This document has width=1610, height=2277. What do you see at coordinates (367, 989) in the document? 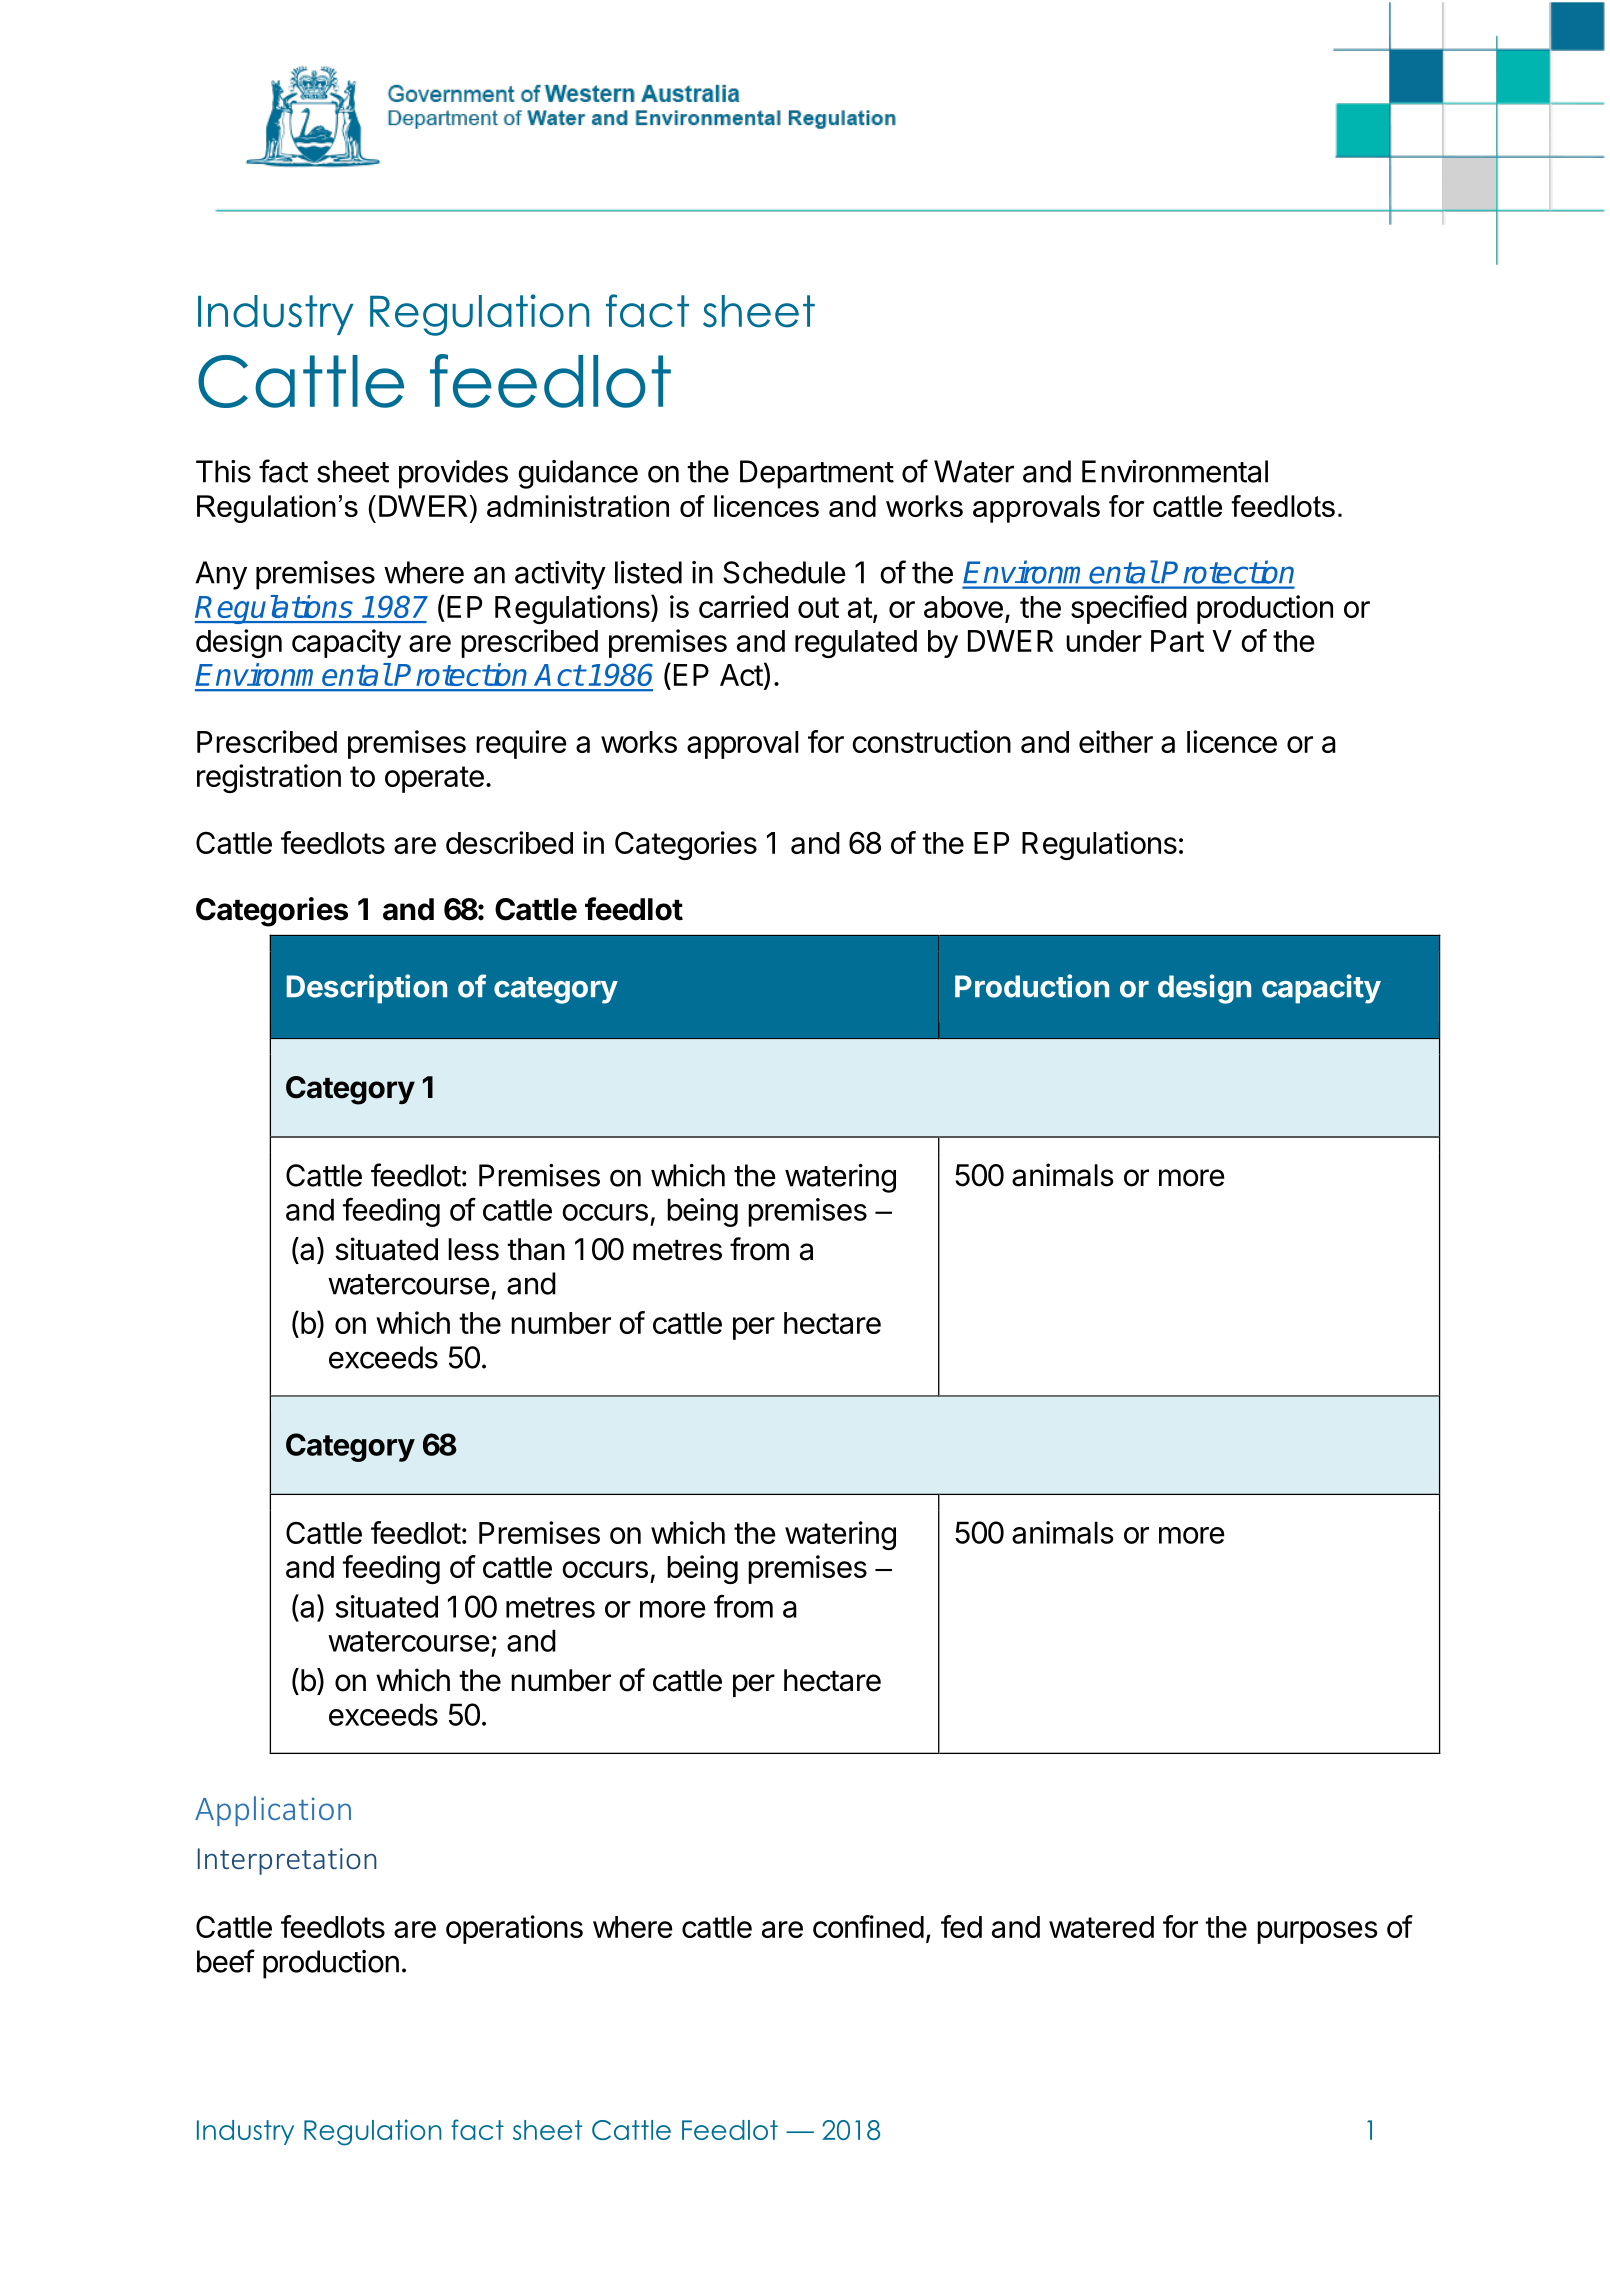
I see `Description` at bounding box center [367, 989].
